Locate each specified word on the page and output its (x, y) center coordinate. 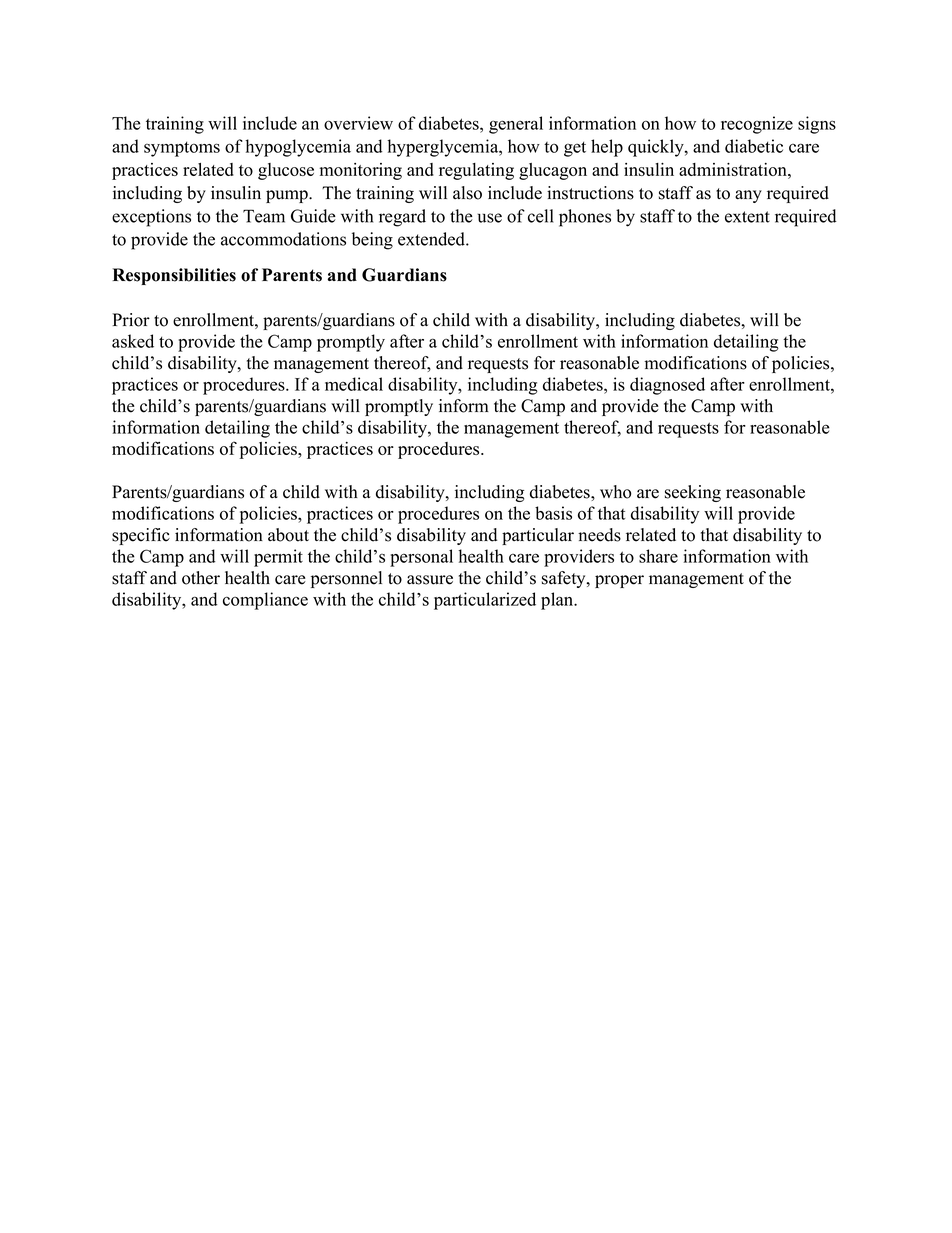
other (201, 578)
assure (430, 580)
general (516, 125)
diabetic (754, 146)
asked (133, 341)
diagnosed (667, 386)
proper (619, 581)
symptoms (182, 149)
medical (354, 384)
